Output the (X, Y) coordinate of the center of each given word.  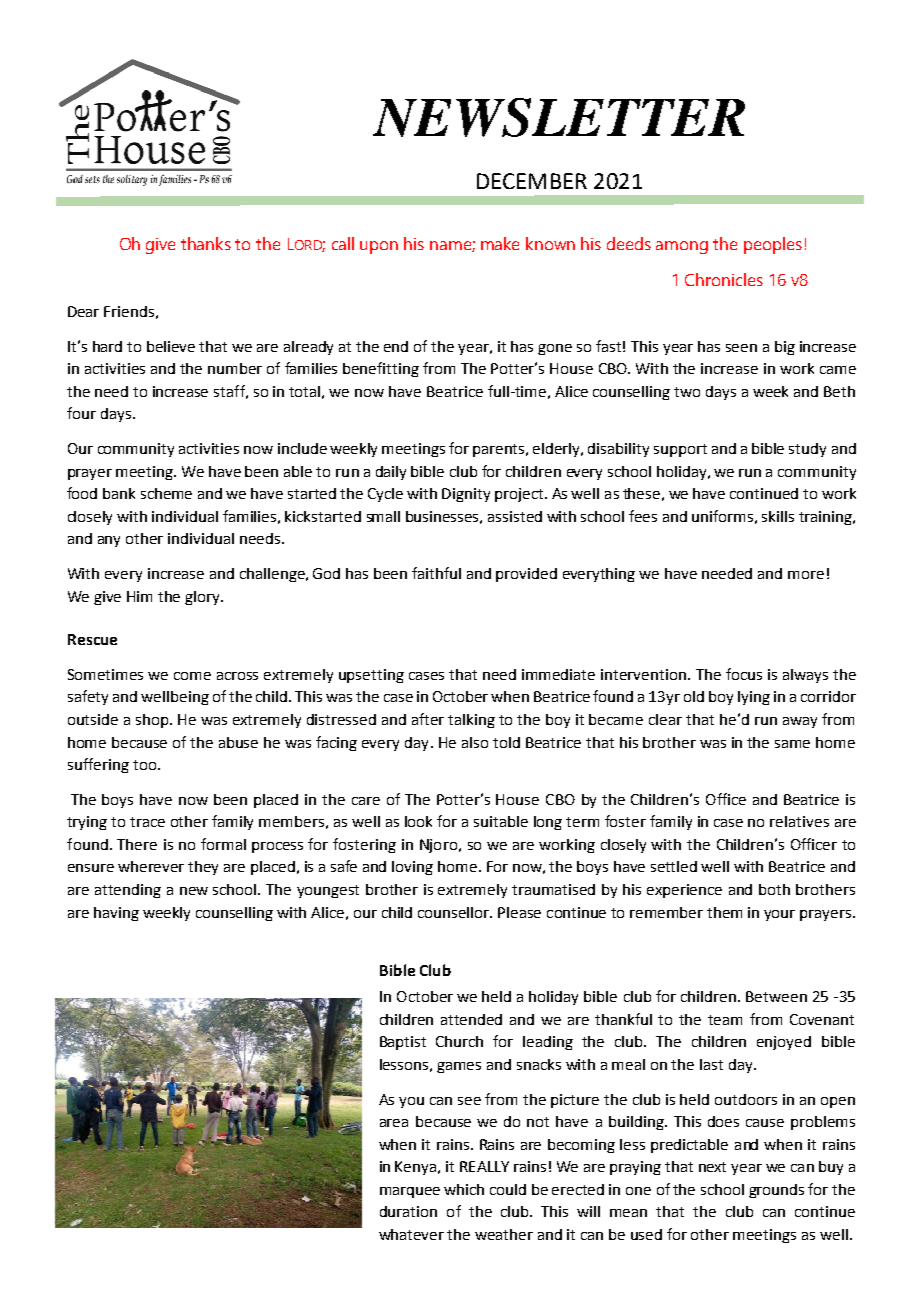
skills (778, 516)
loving (412, 868)
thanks (206, 243)
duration (408, 1211)
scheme (166, 493)
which (464, 1189)
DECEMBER (532, 181)
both (774, 889)
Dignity (466, 495)
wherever (151, 866)
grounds (776, 1191)
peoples (773, 245)
